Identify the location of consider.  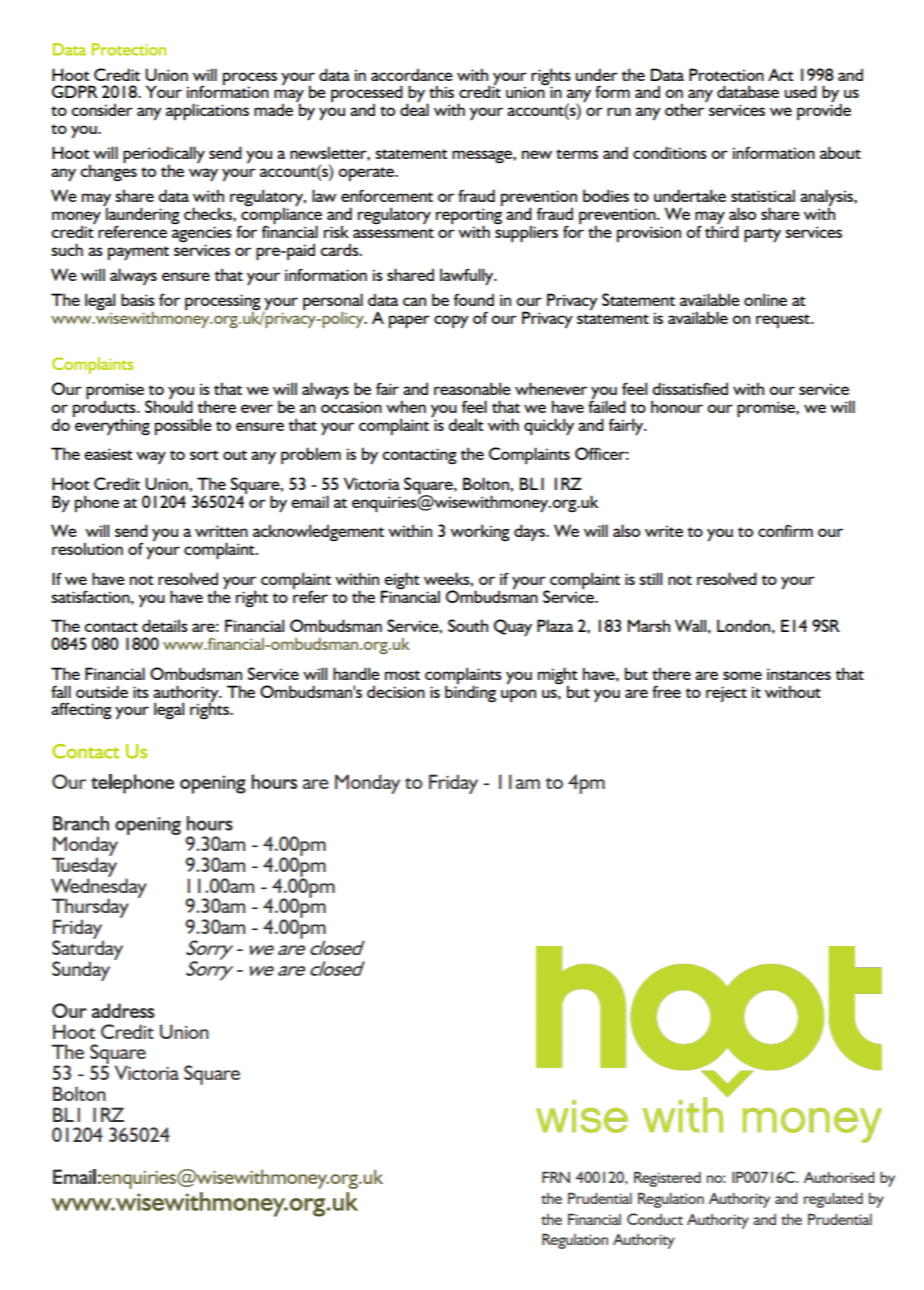
(102, 109).
